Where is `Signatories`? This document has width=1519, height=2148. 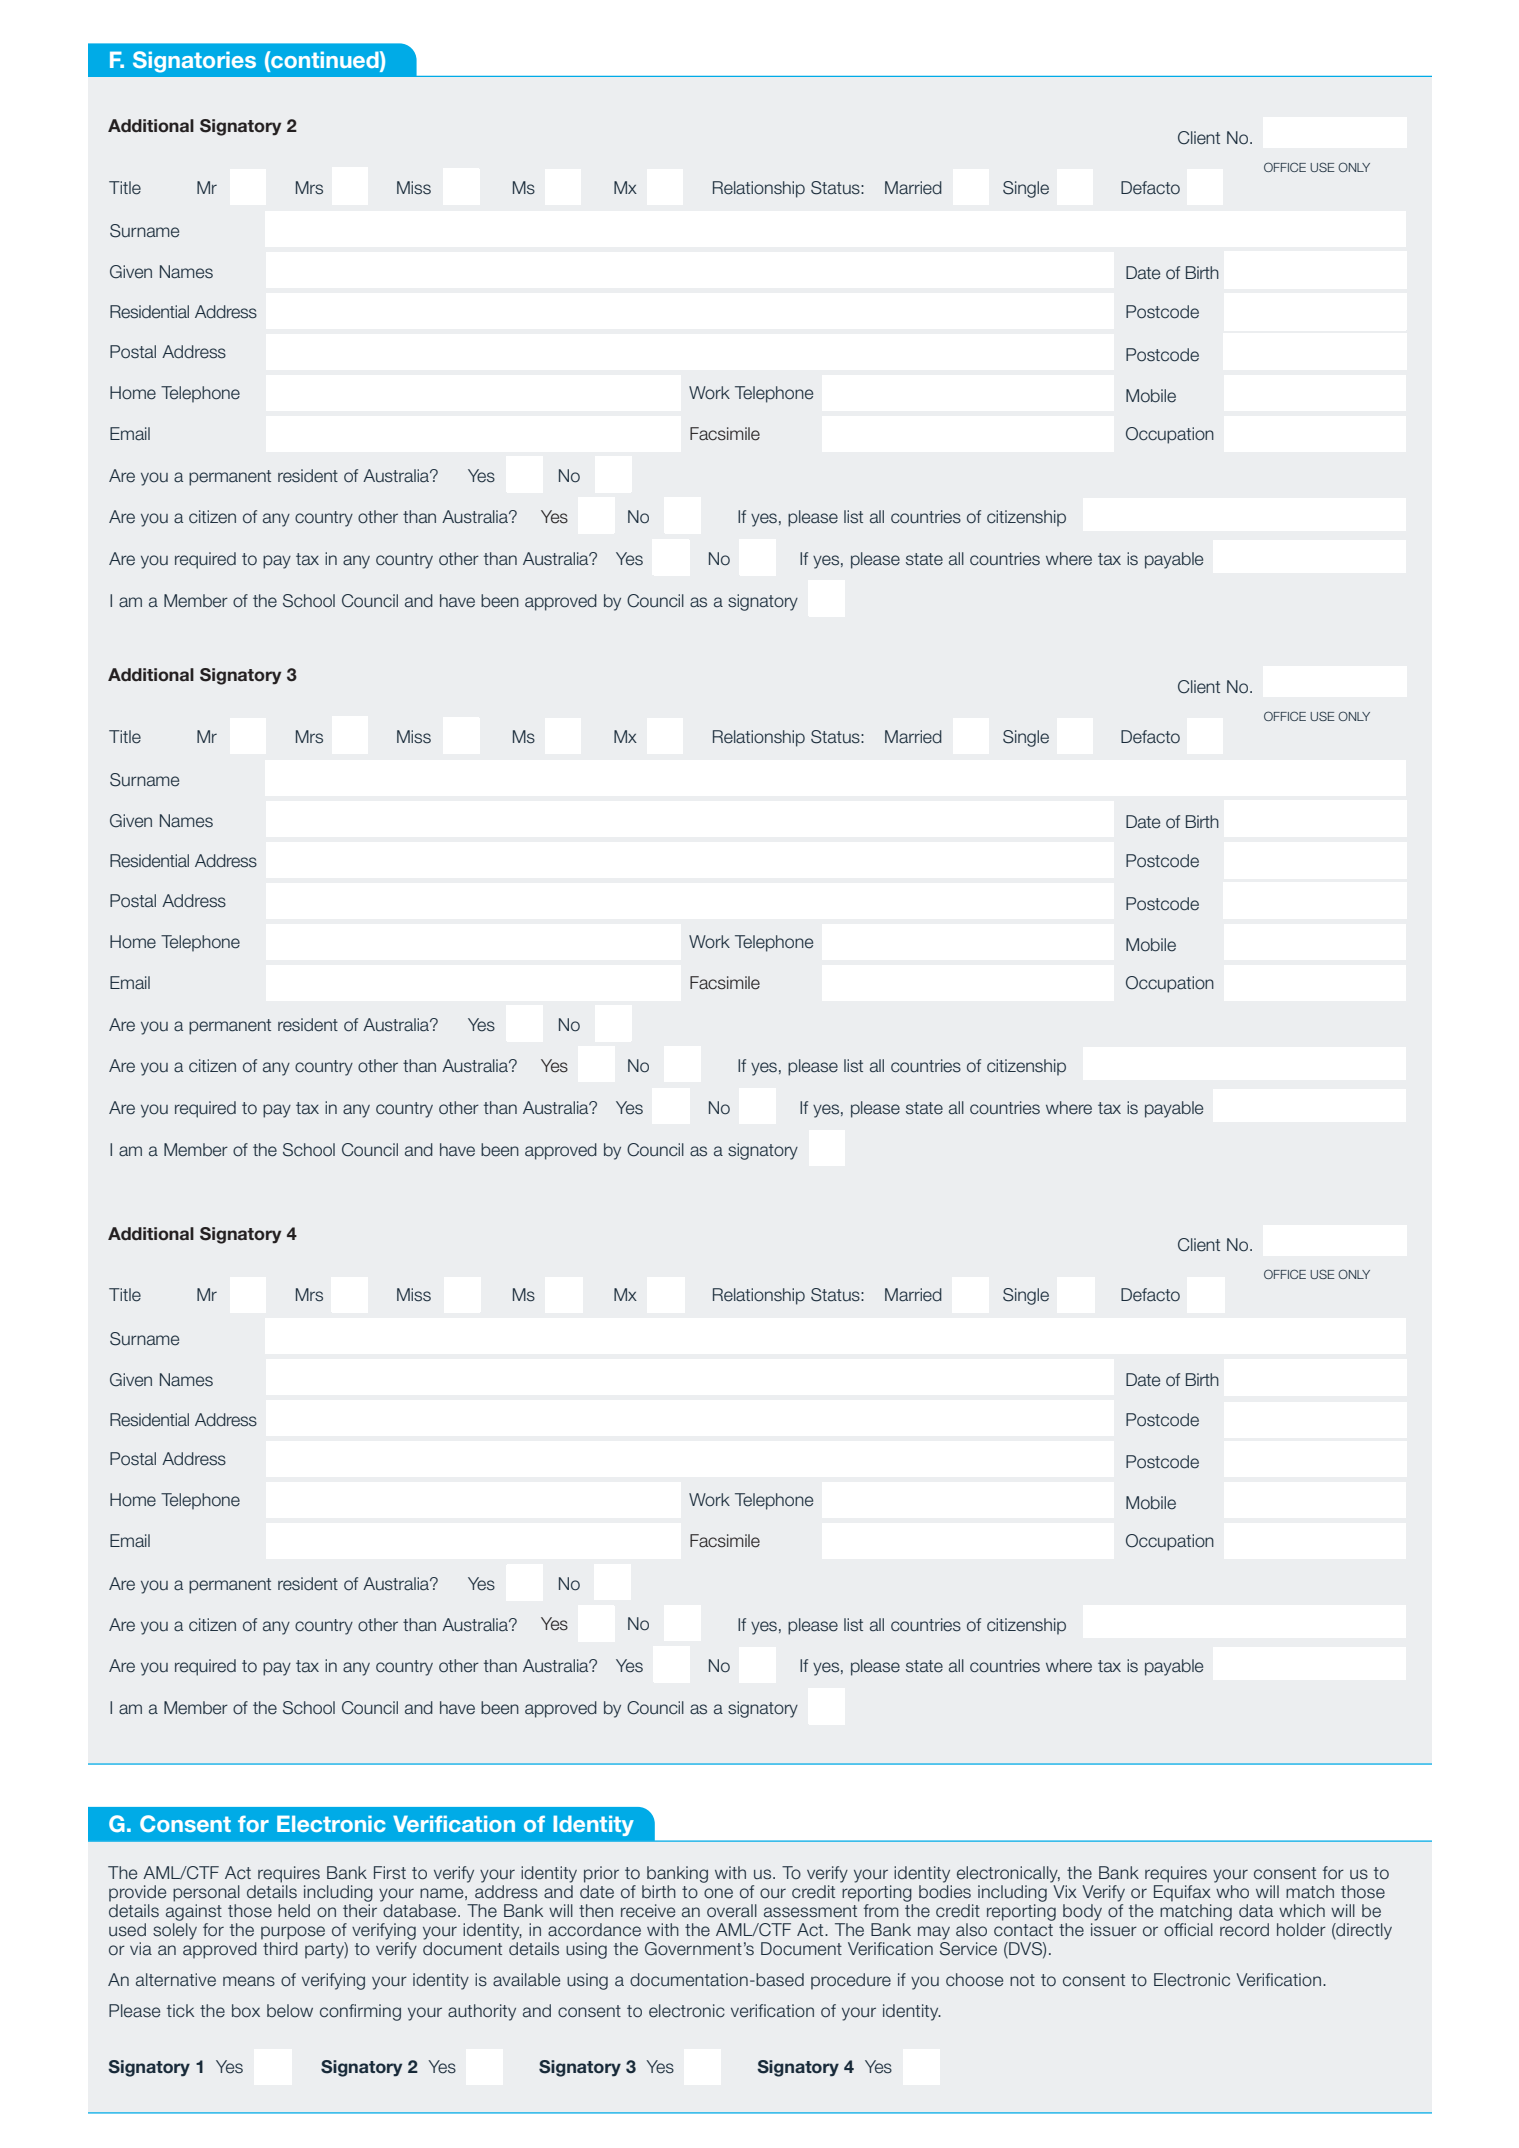
Signatories is located at coordinates (194, 62).
